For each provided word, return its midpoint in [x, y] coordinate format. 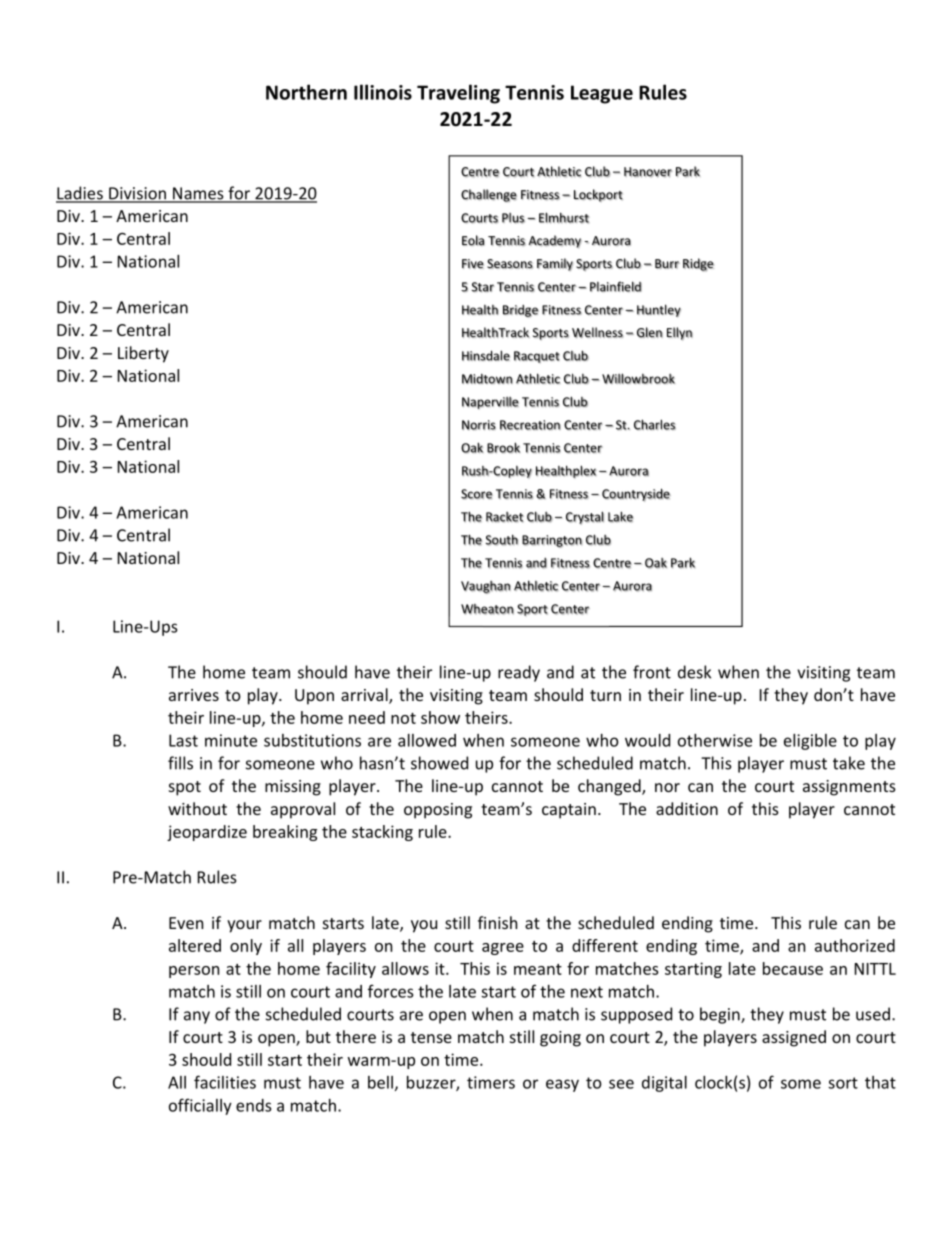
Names [198, 194]
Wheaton [487, 609]
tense [431, 1037]
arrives [194, 695]
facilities [225, 1082]
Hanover [648, 172]
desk [694, 672]
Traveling [458, 94]
